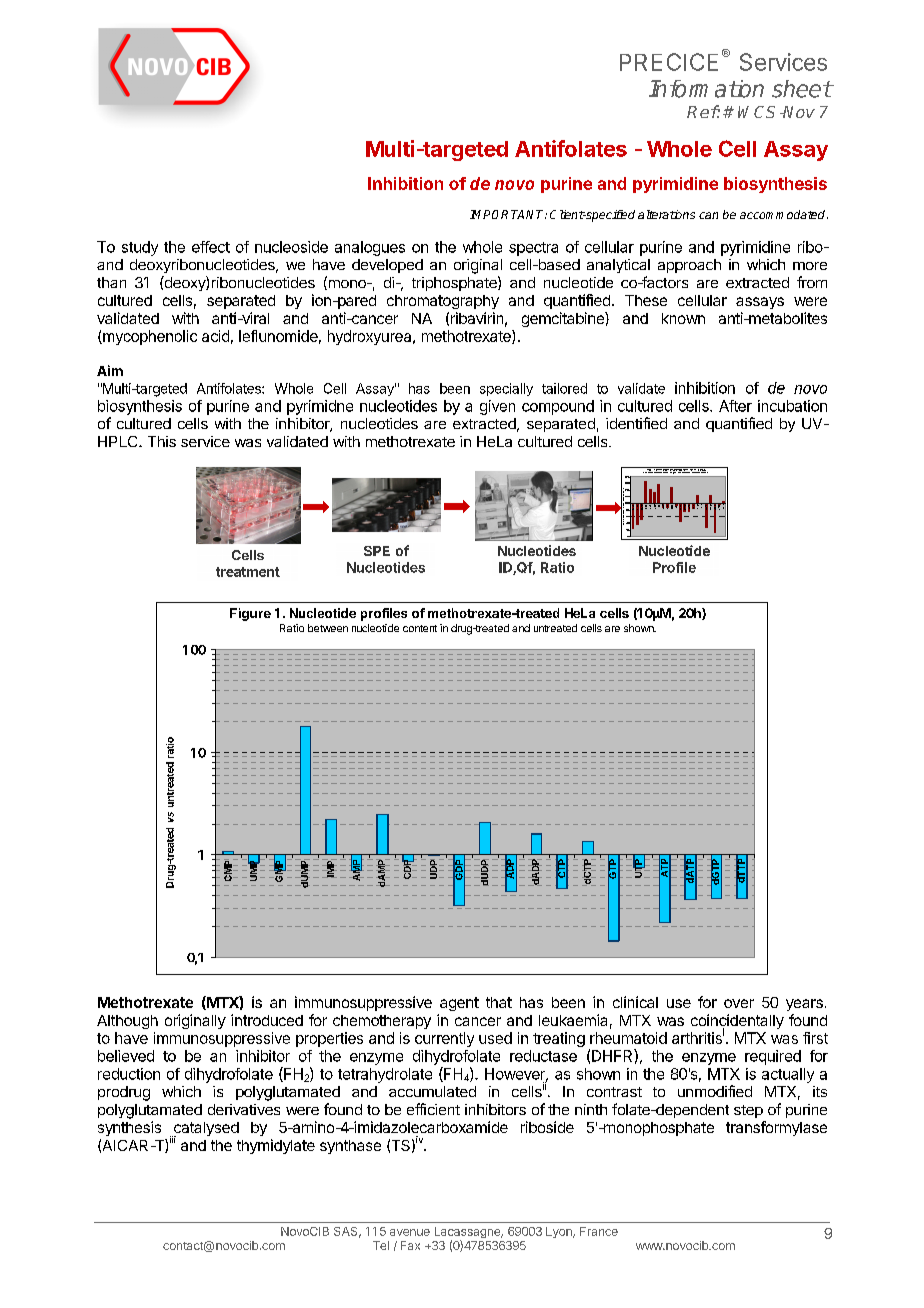 The width and height of the document is (924, 1308). Describe the element at coordinates (739, 1003) in the document. I see `over` at that location.
